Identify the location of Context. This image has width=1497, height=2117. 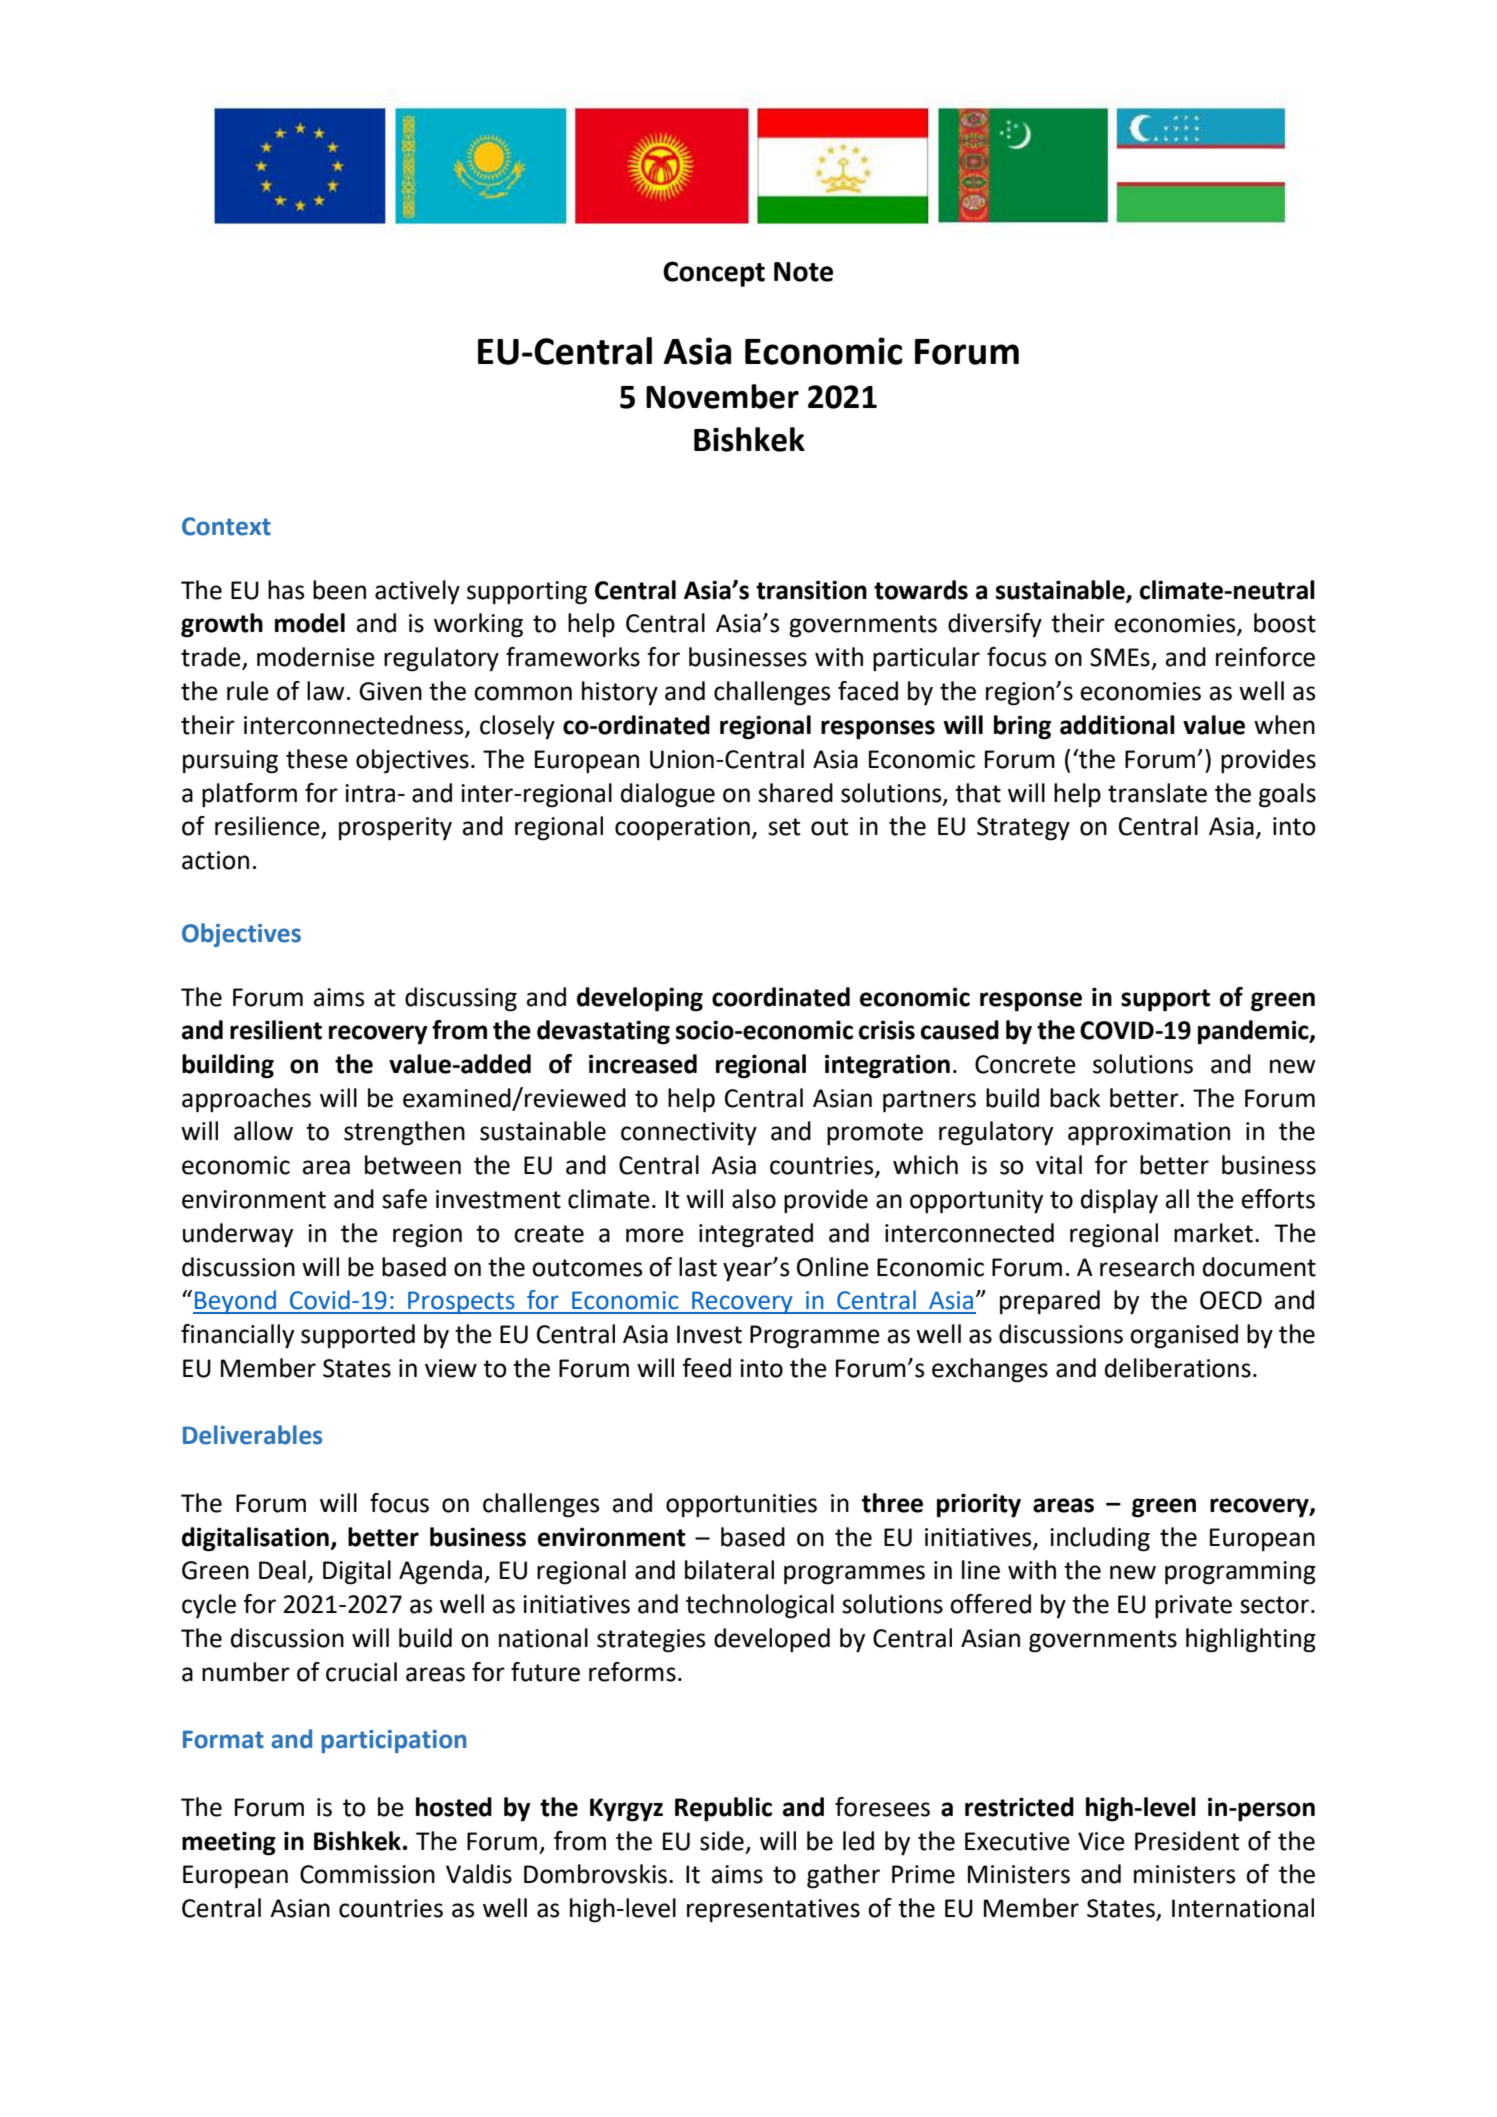
(226, 526).
